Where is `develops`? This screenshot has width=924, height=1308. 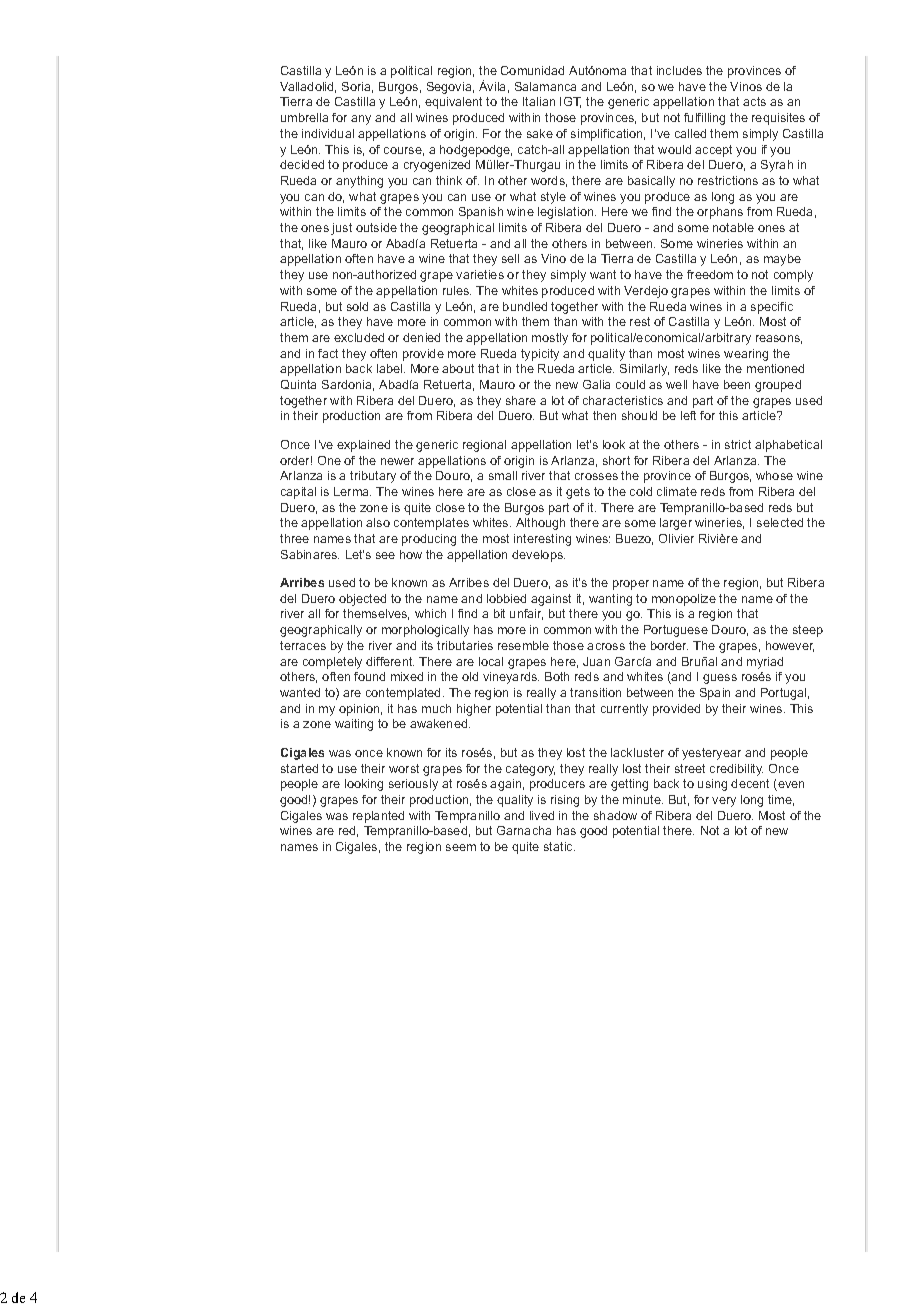 develops is located at coordinates (538, 556).
